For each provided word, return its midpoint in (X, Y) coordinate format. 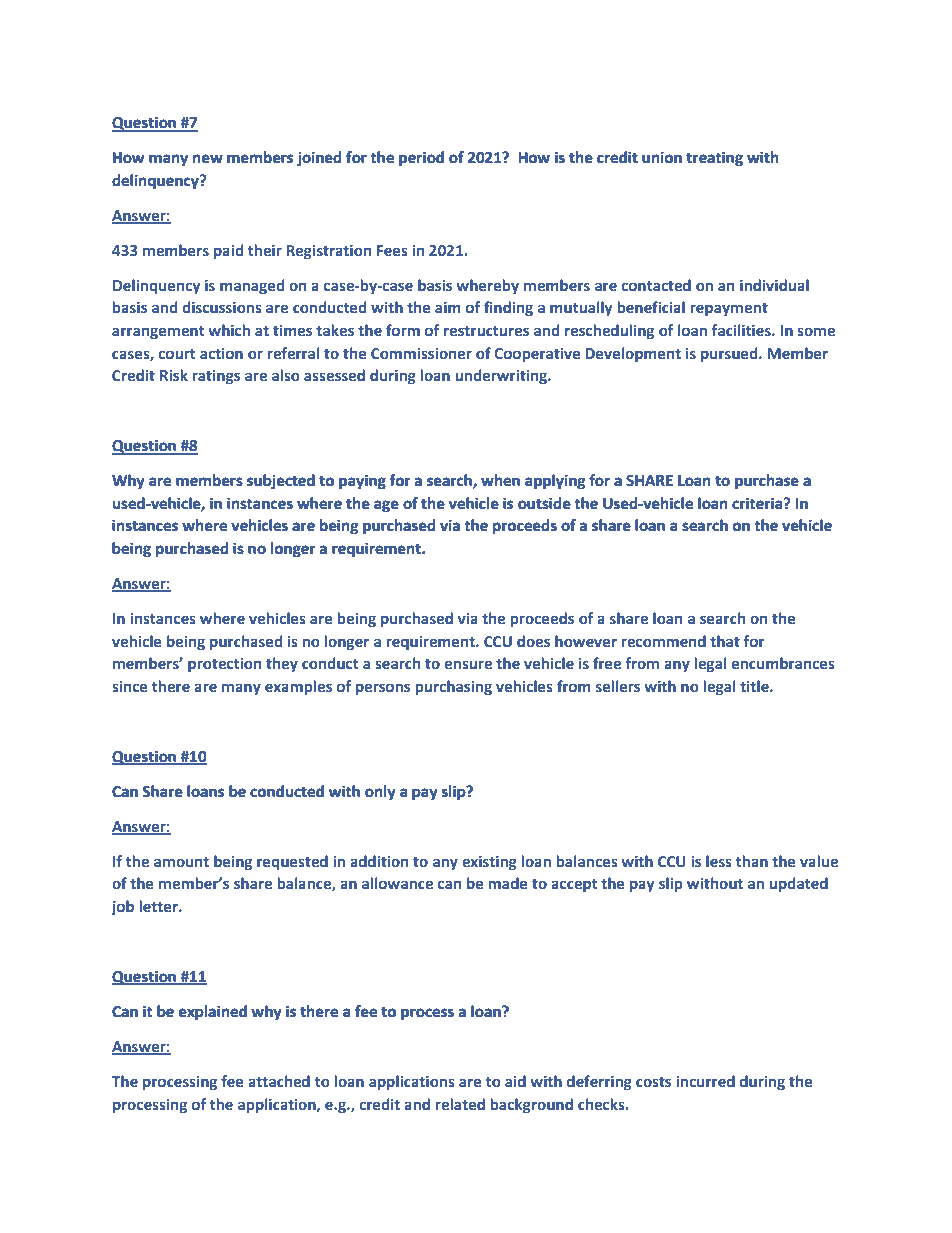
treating (714, 159)
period (421, 159)
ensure (468, 664)
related (460, 1104)
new (208, 159)
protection (224, 665)
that (725, 641)
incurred (705, 1081)
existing (489, 863)
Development (633, 354)
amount (181, 862)
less (719, 861)
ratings (216, 377)
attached (279, 1081)
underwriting (502, 376)
